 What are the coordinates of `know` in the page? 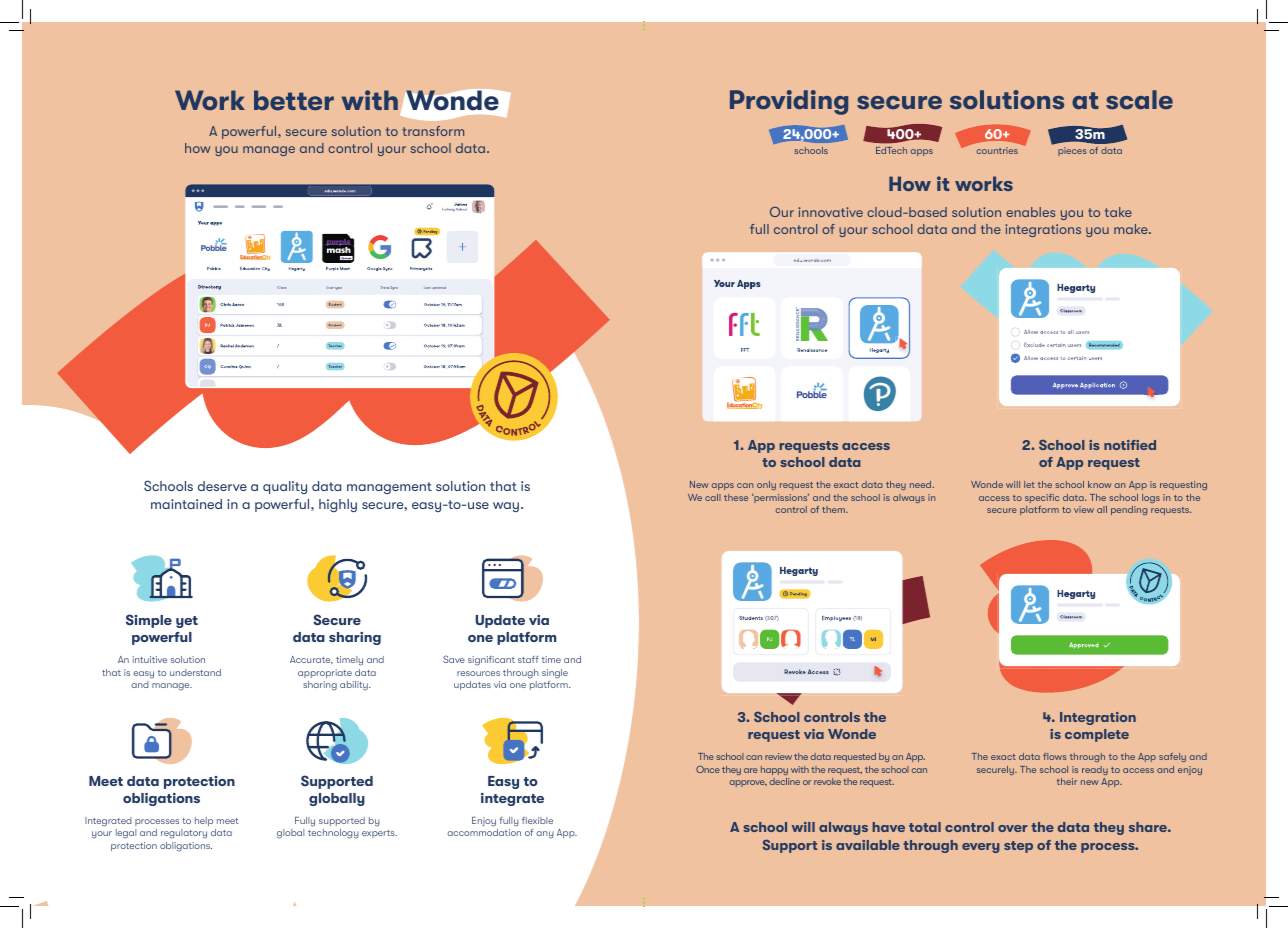 It's located at (1100, 484).
